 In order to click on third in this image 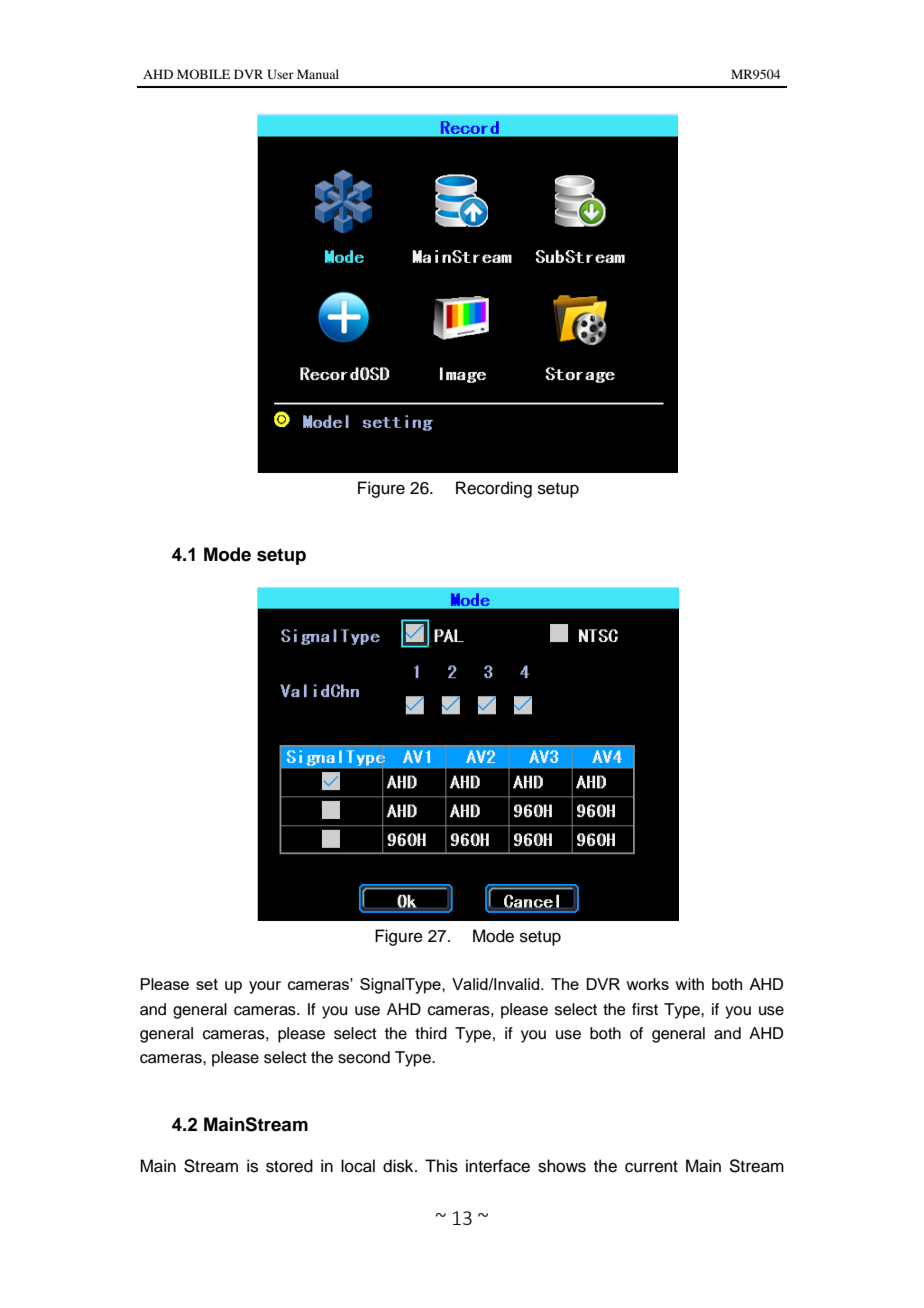, I will do `click(431, 1033)`.
